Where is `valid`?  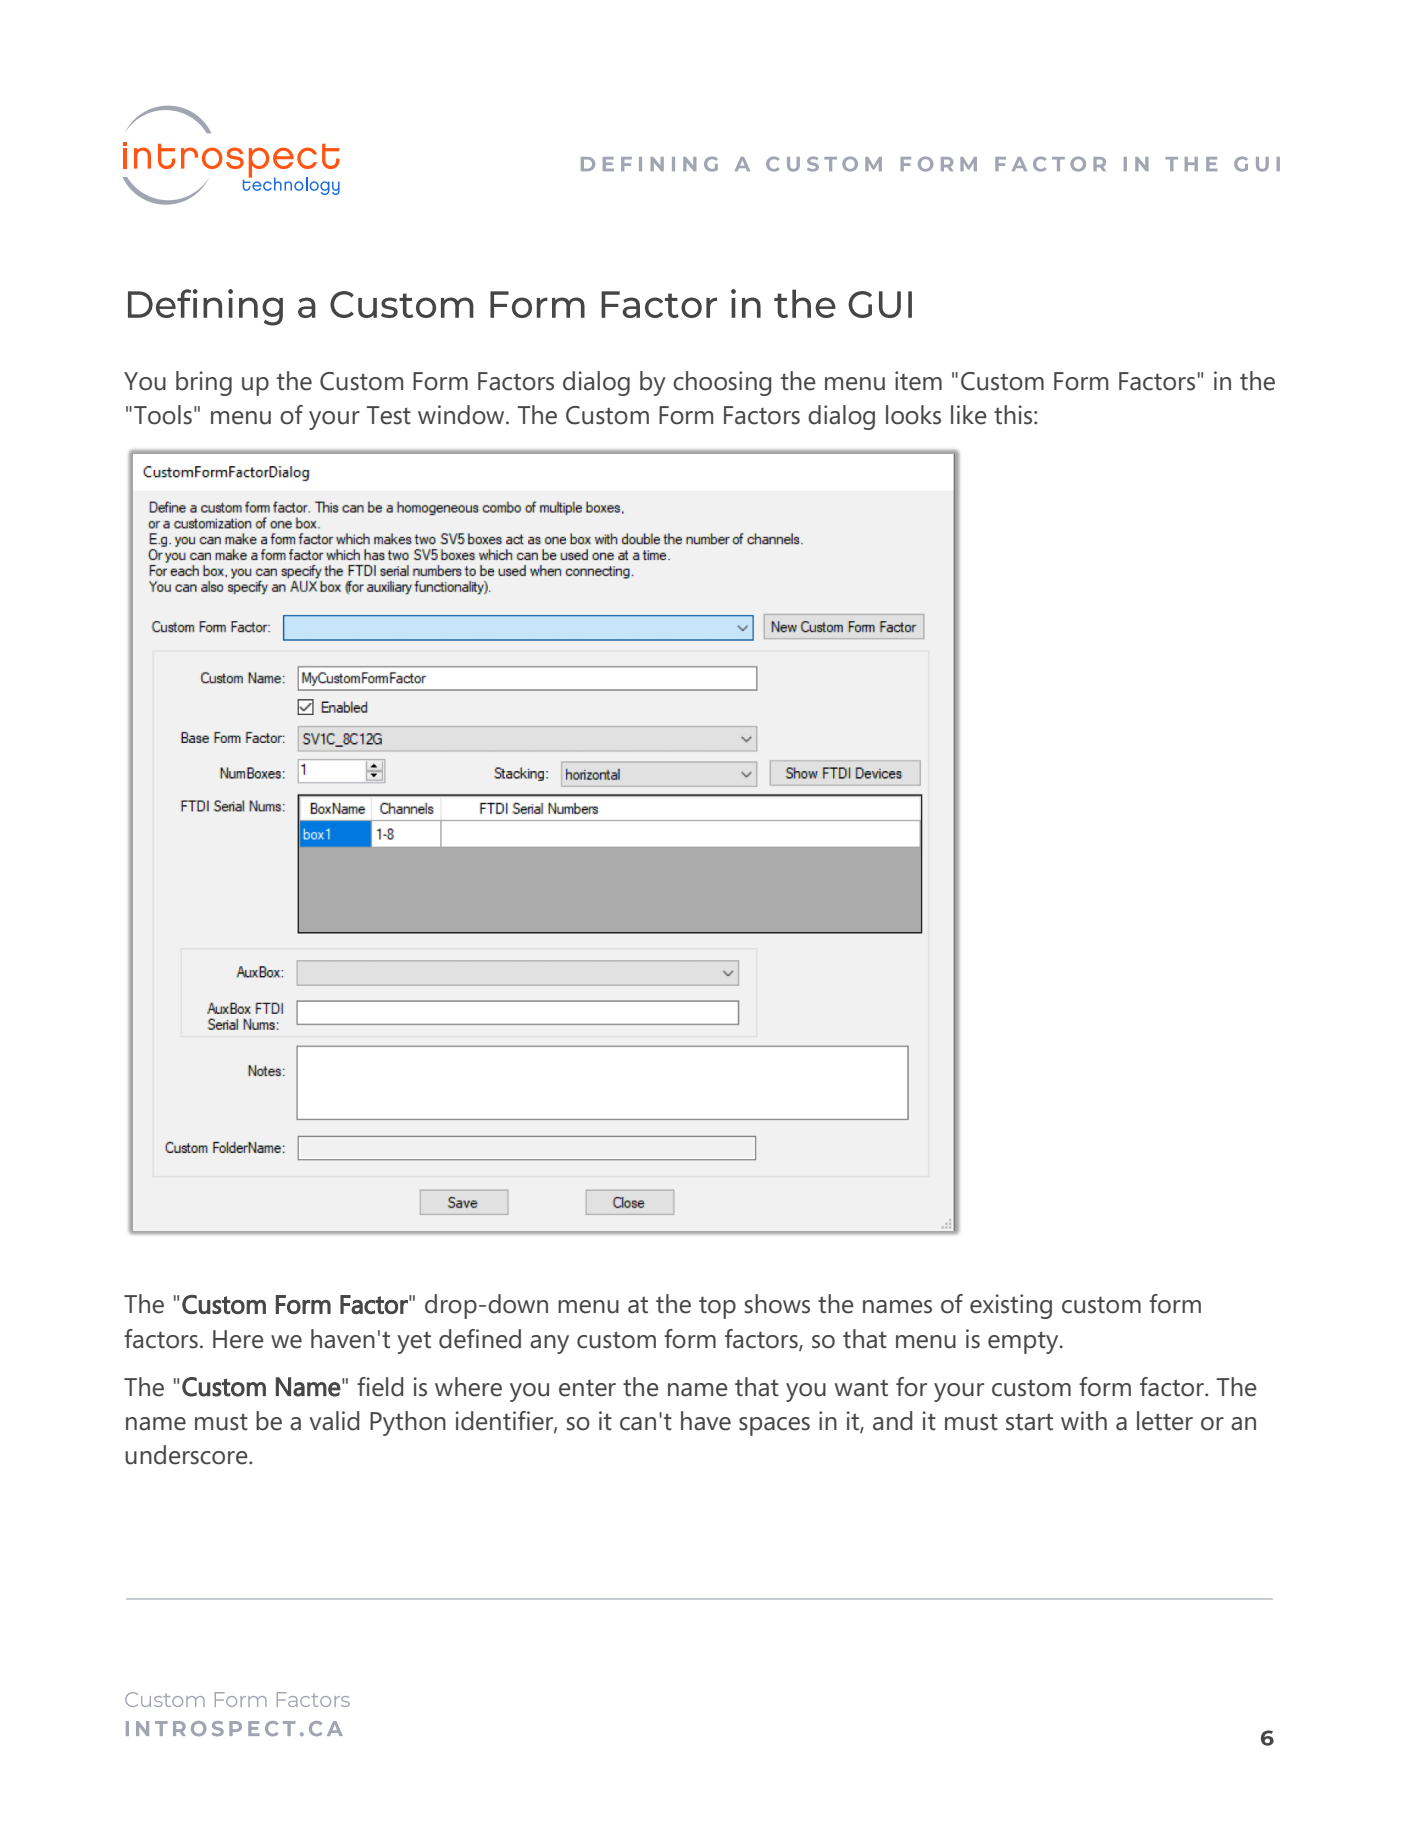 valid is located at coordinates (334, 1421).
